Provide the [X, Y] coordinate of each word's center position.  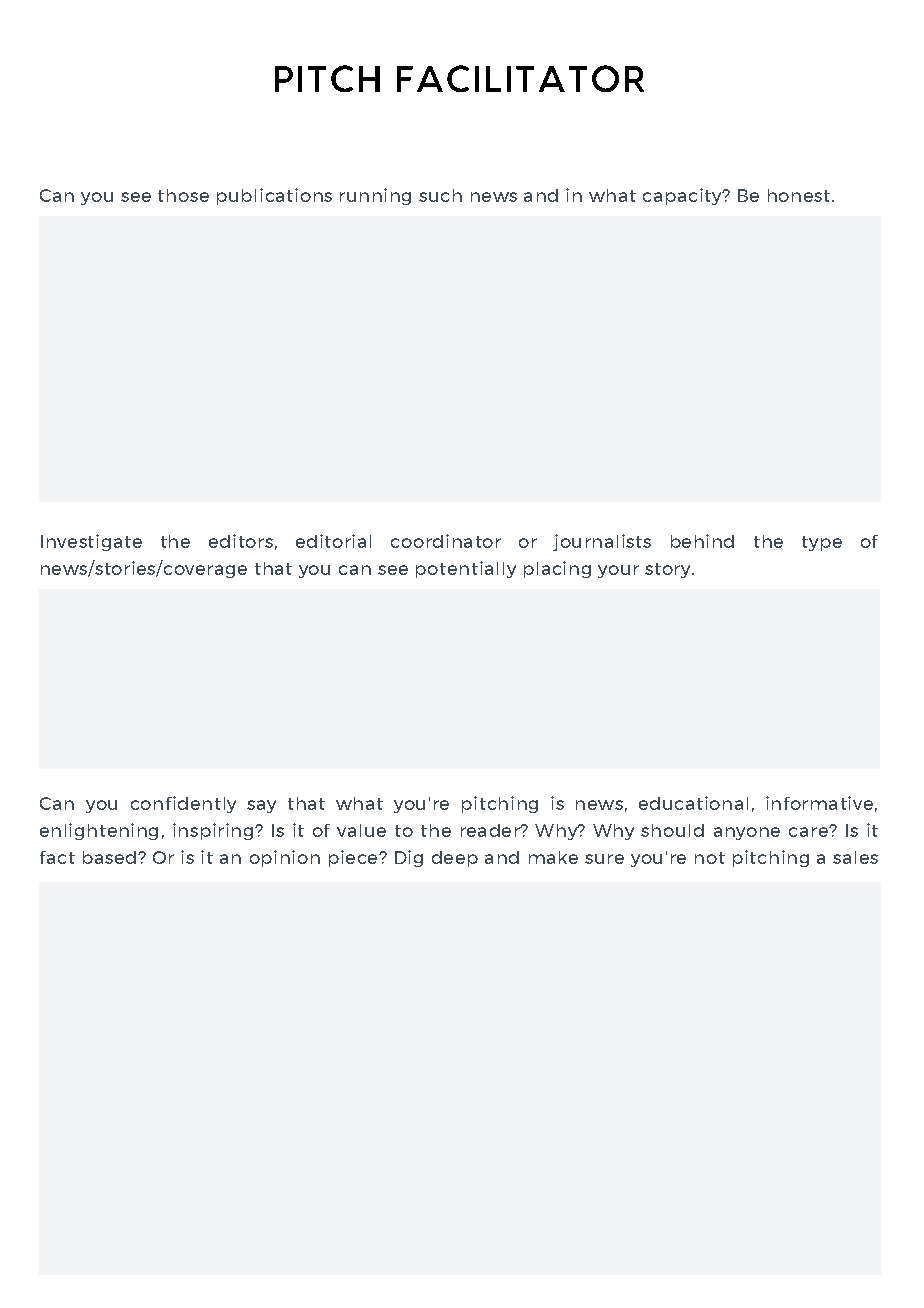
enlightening [99, 831]
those [183, 195]
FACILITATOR [520, 78]
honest [799, 195]
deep [455, 859]
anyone [747, 833]
